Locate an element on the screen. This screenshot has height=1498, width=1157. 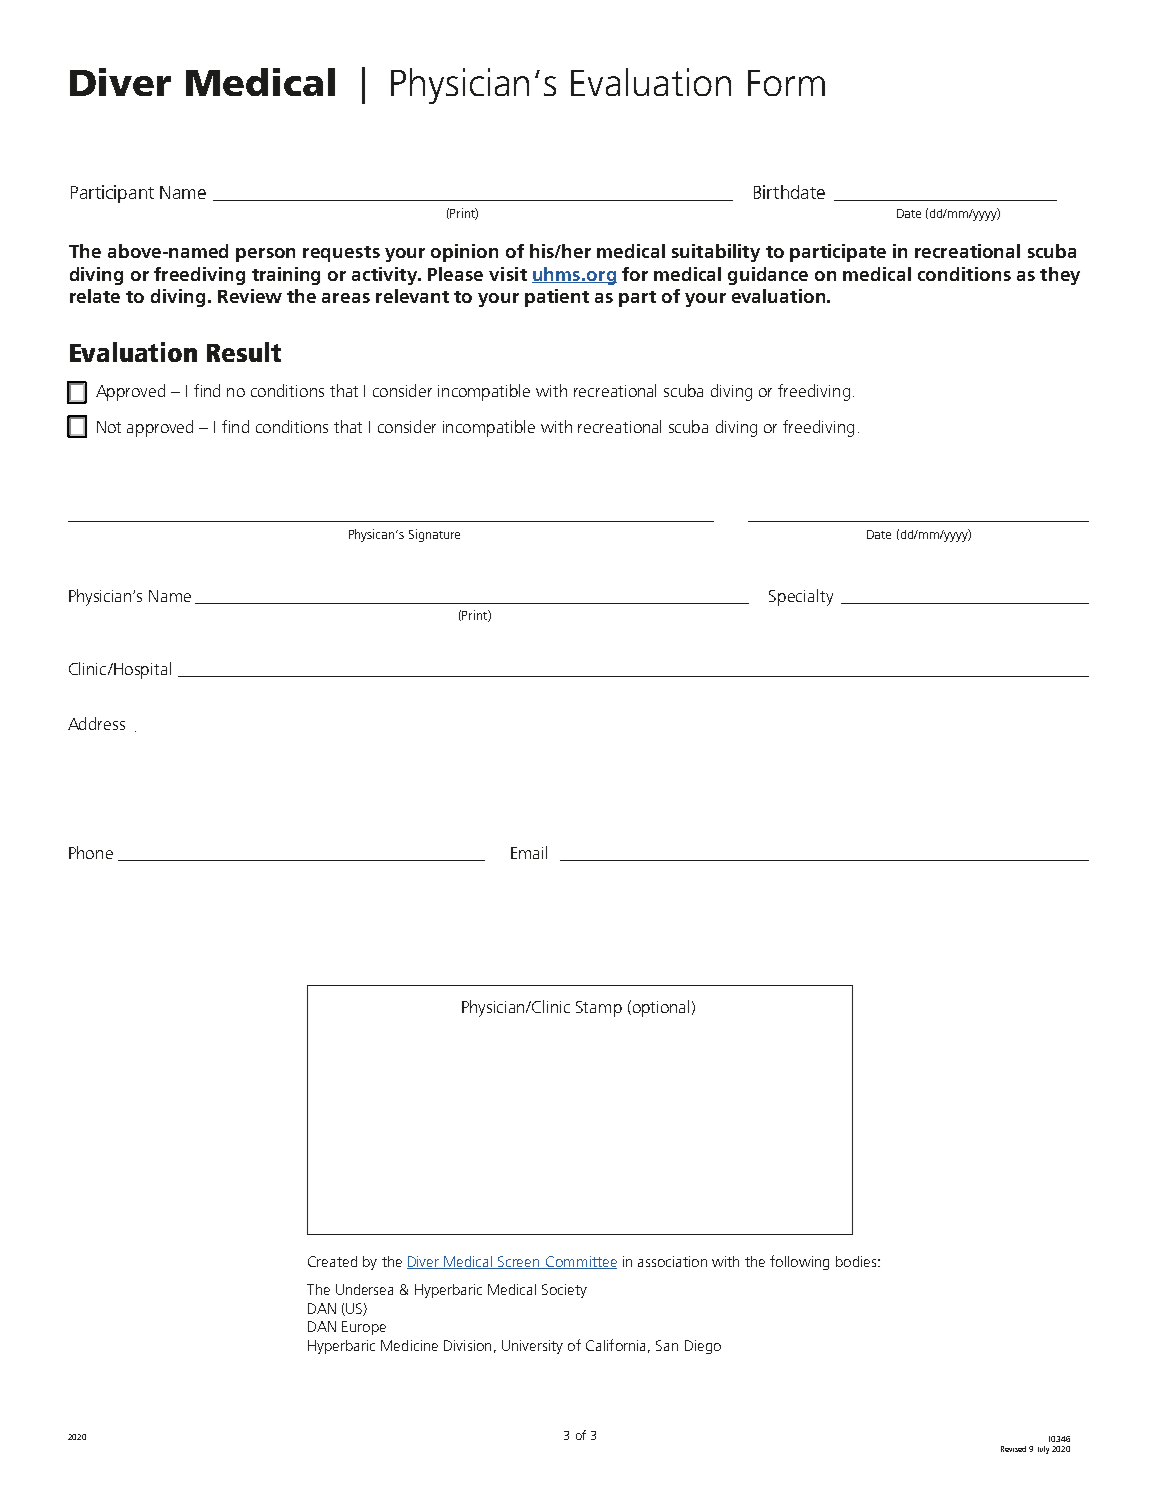
Revised is located at coordinates (1013, 1449).
